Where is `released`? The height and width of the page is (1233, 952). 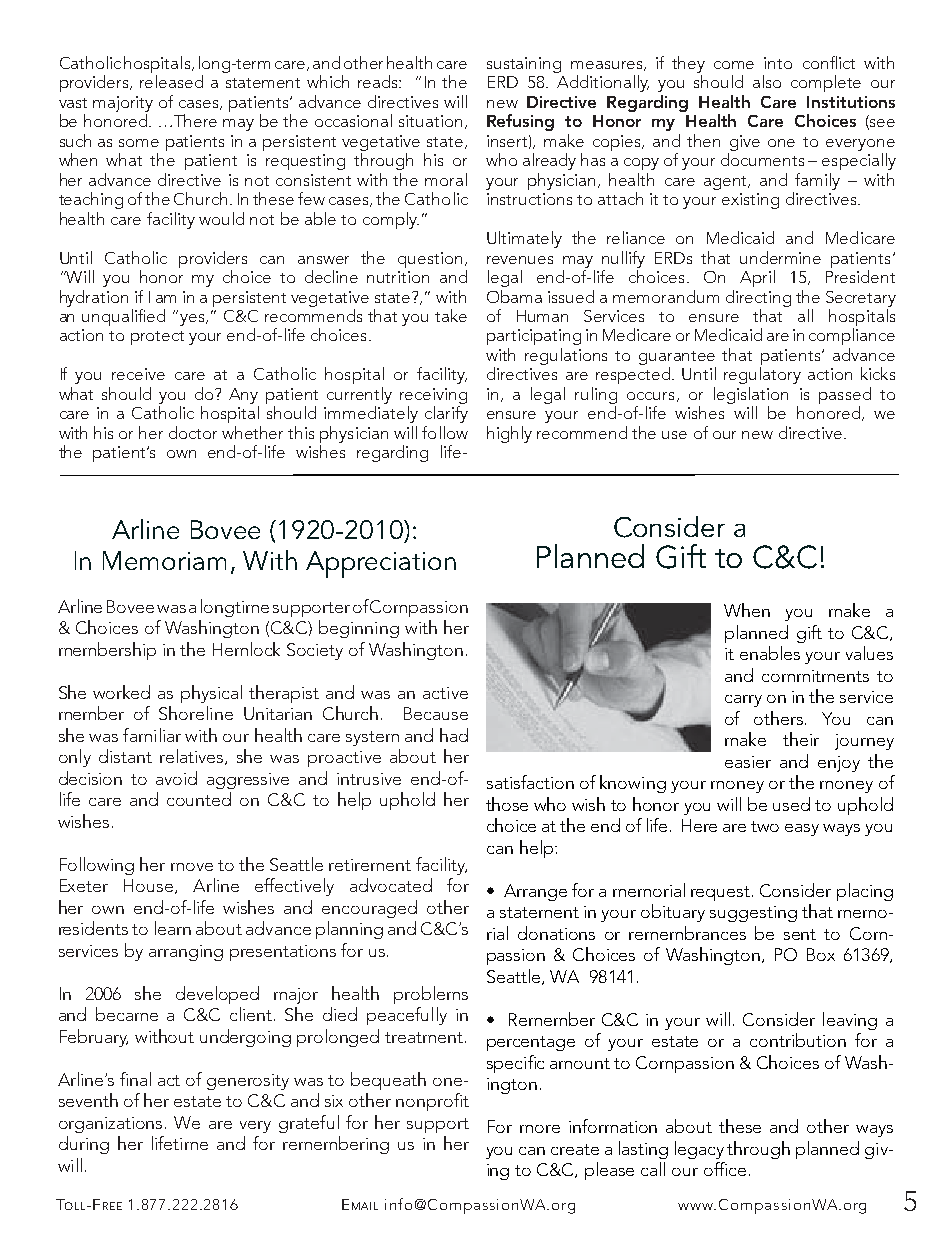
released is located at coordinates (171, 81).
